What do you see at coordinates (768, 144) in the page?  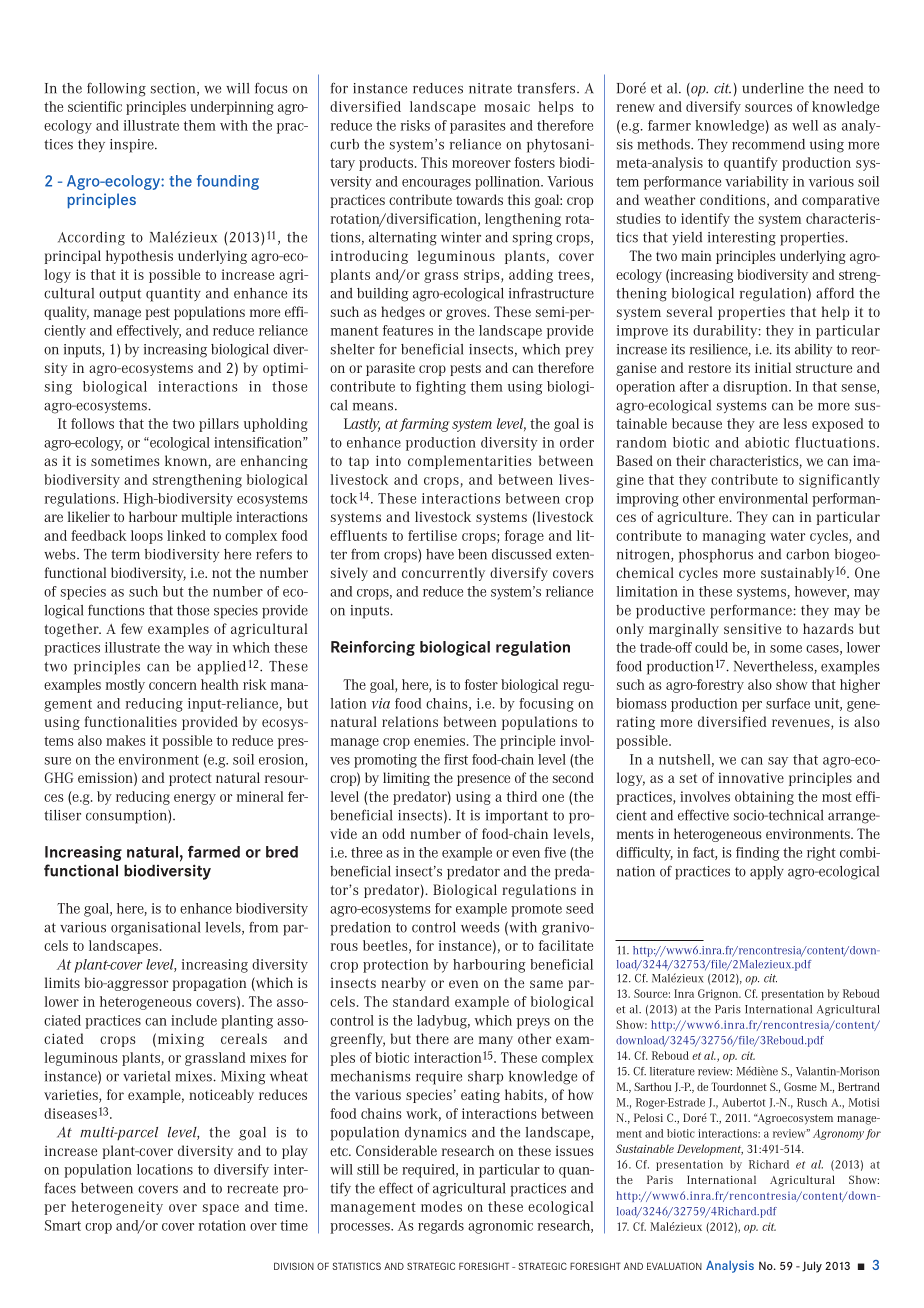 I see `recommend` at bounding box center [768, 144].
